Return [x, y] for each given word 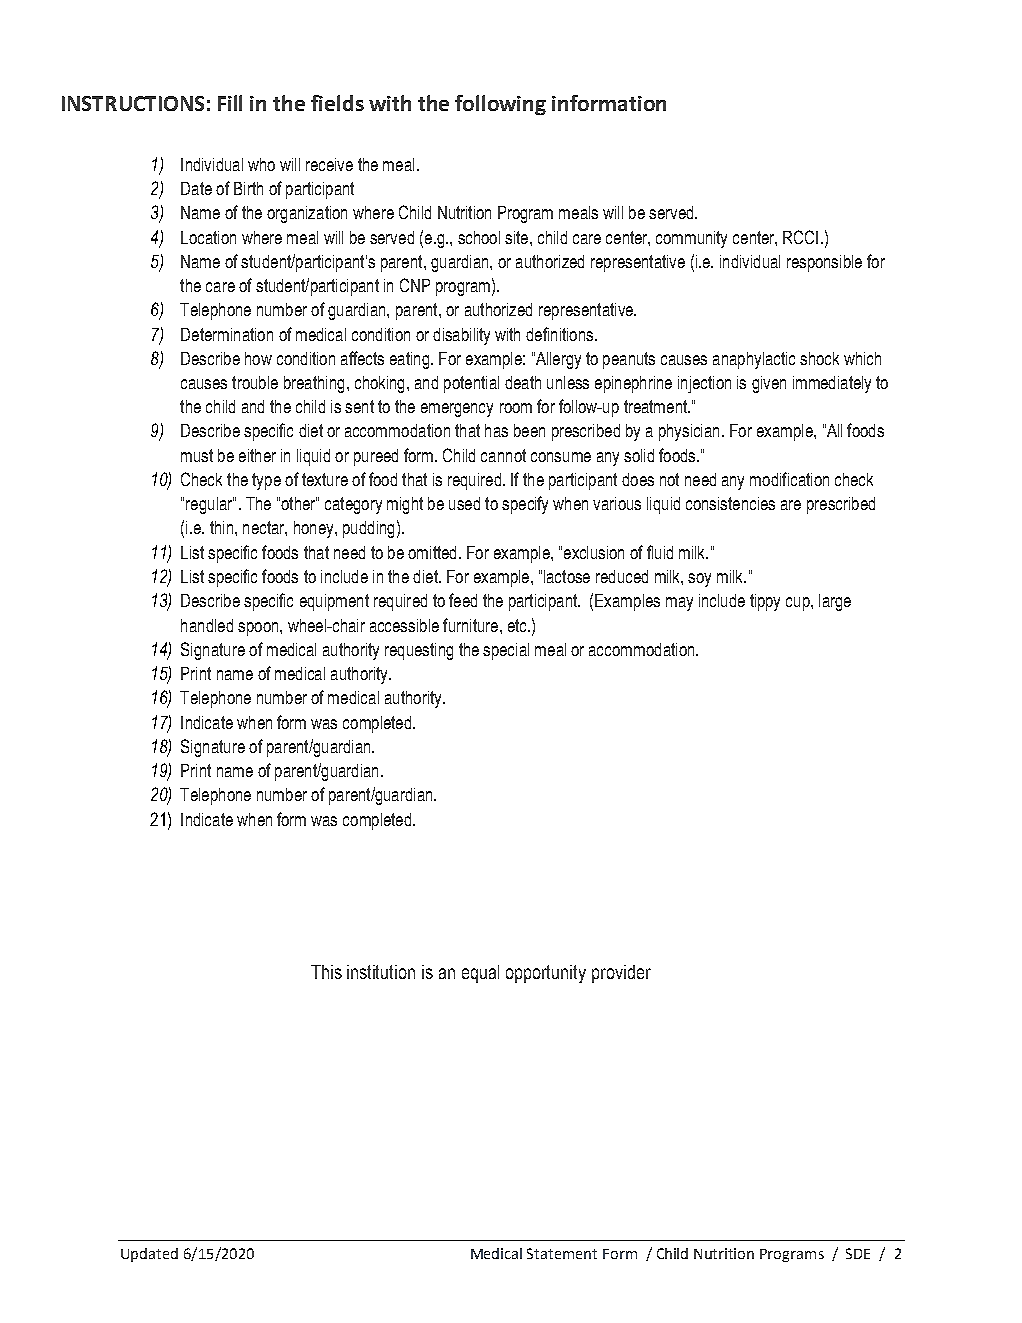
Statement [562, 1253]
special [506, 651]
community [691, 239]
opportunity [546, 974]
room [516, 408]
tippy [765, 602]
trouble [255, 382]
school [479, 237]
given [769, 384]
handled [207, 625]
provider [621, 974]
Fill [230, 103]
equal [480, 974]
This [326, 972]
